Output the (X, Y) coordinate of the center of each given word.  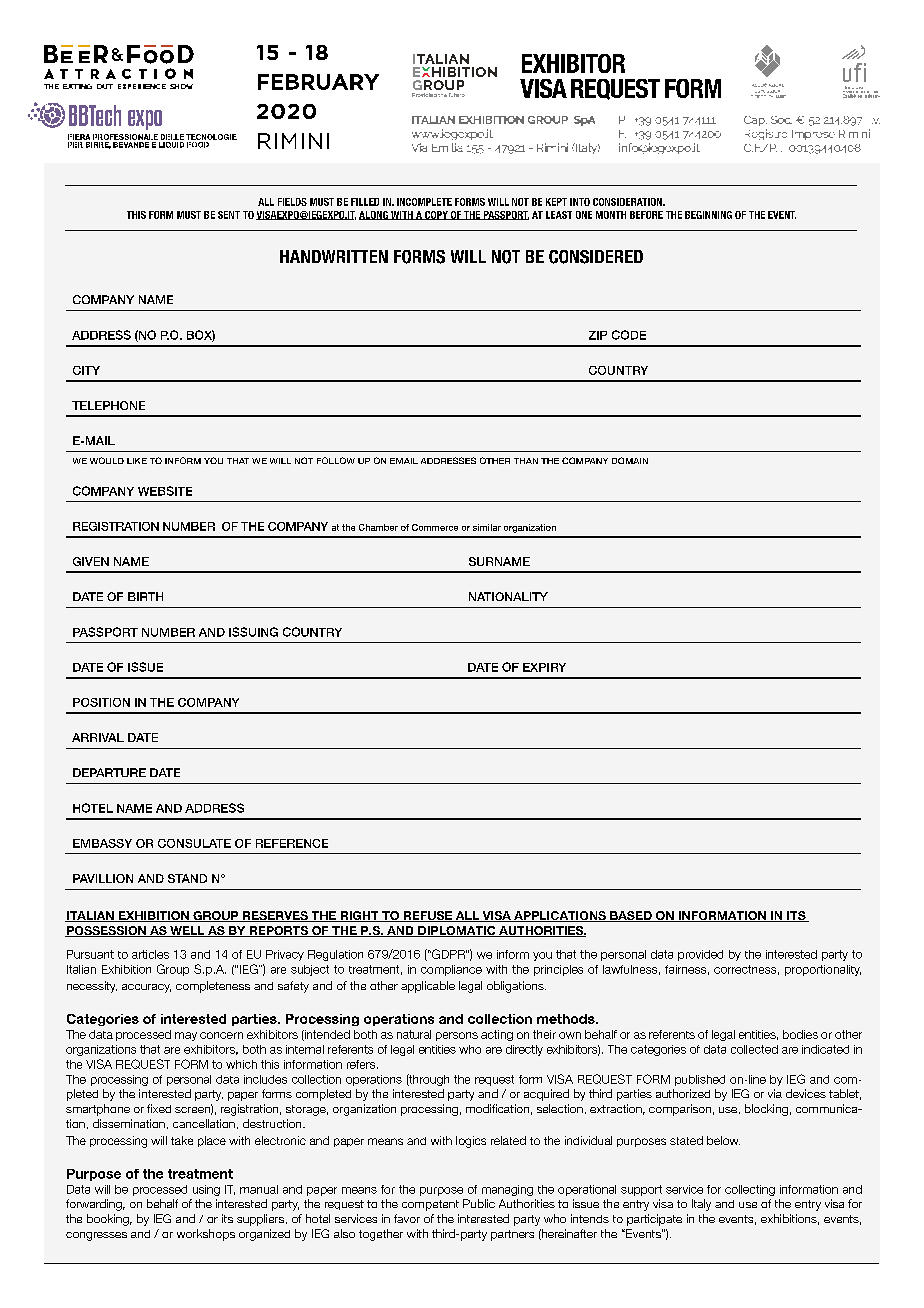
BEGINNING (708, 215)
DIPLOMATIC (457, 931)
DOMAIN (630, 460)
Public (479, 1203)
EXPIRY (544, 667)
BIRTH (145, 596)
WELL (187, 931)
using (206, 1190)
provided (700, 955)
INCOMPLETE (424, 202)
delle (172, 137)
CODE (629, 335)
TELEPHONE (108, 405)
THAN (526, 461)
